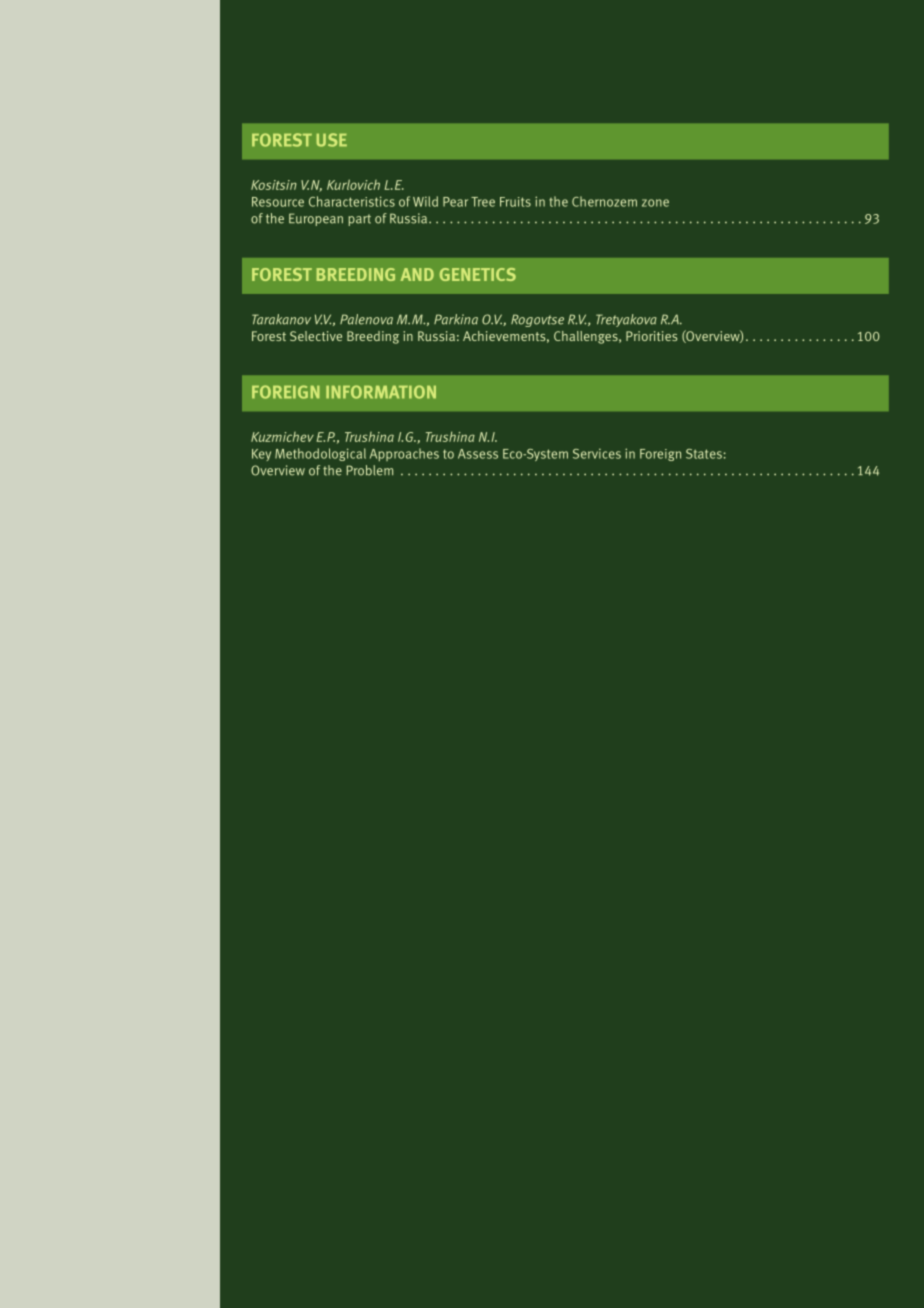 The width and height of the screenshot is (924, 1308). Describe the element at coordinates (478, 454) in the screenshot. I see `Assess` at that location.
